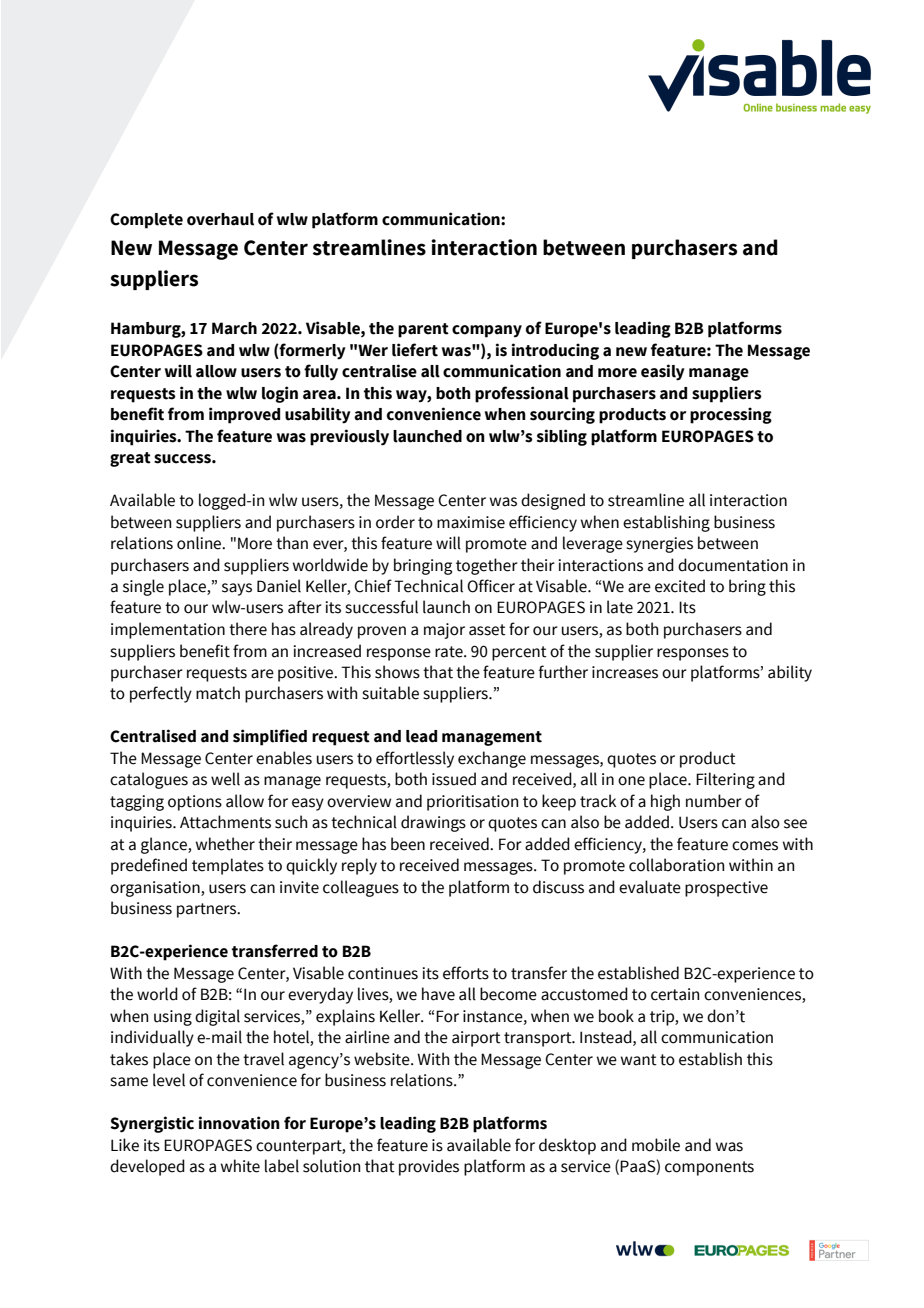 The width and height of the page is (924, 1308). I want to click on company, so click(487, 331).
